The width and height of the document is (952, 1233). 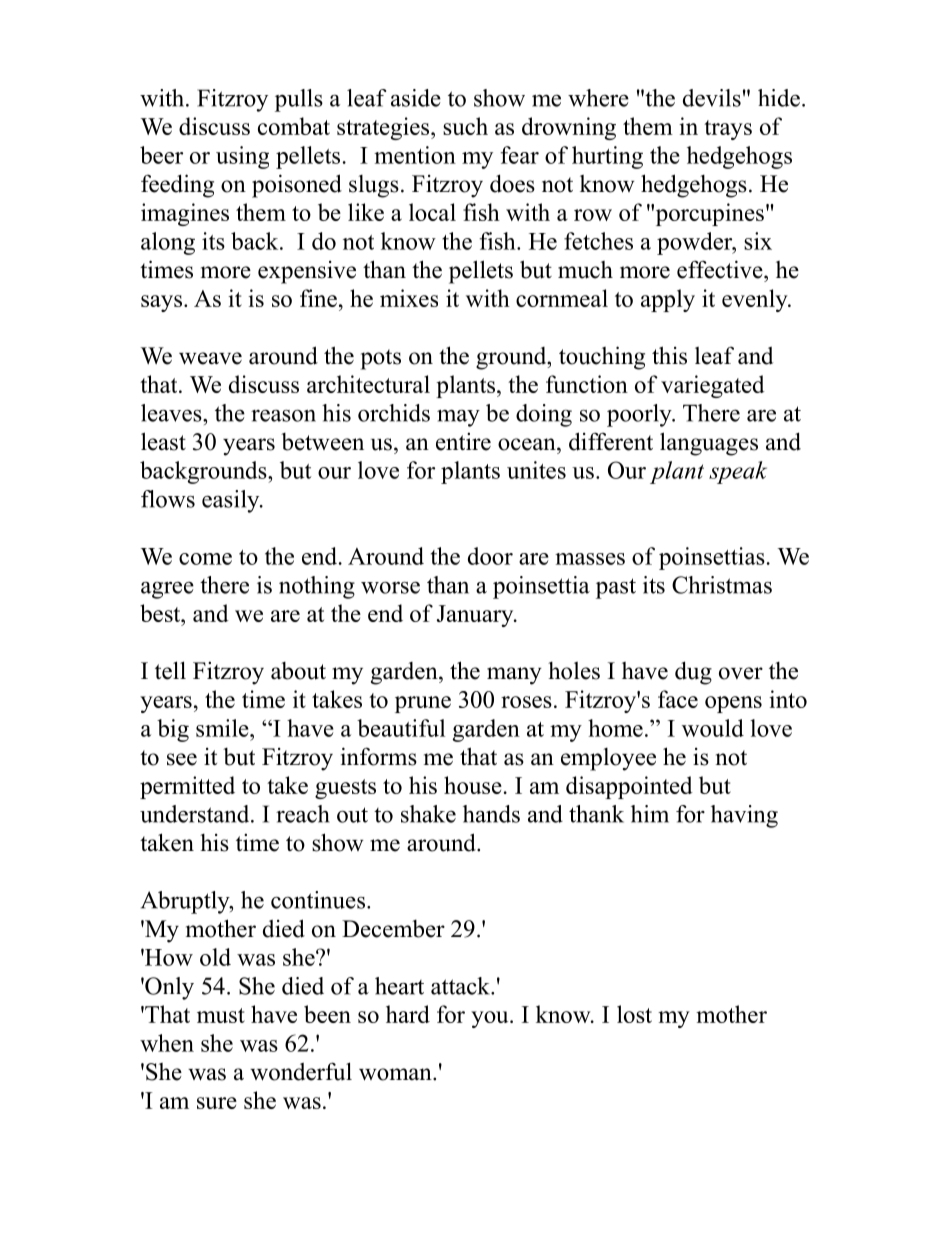 I want to click on house, so click(x=473, y=785).
